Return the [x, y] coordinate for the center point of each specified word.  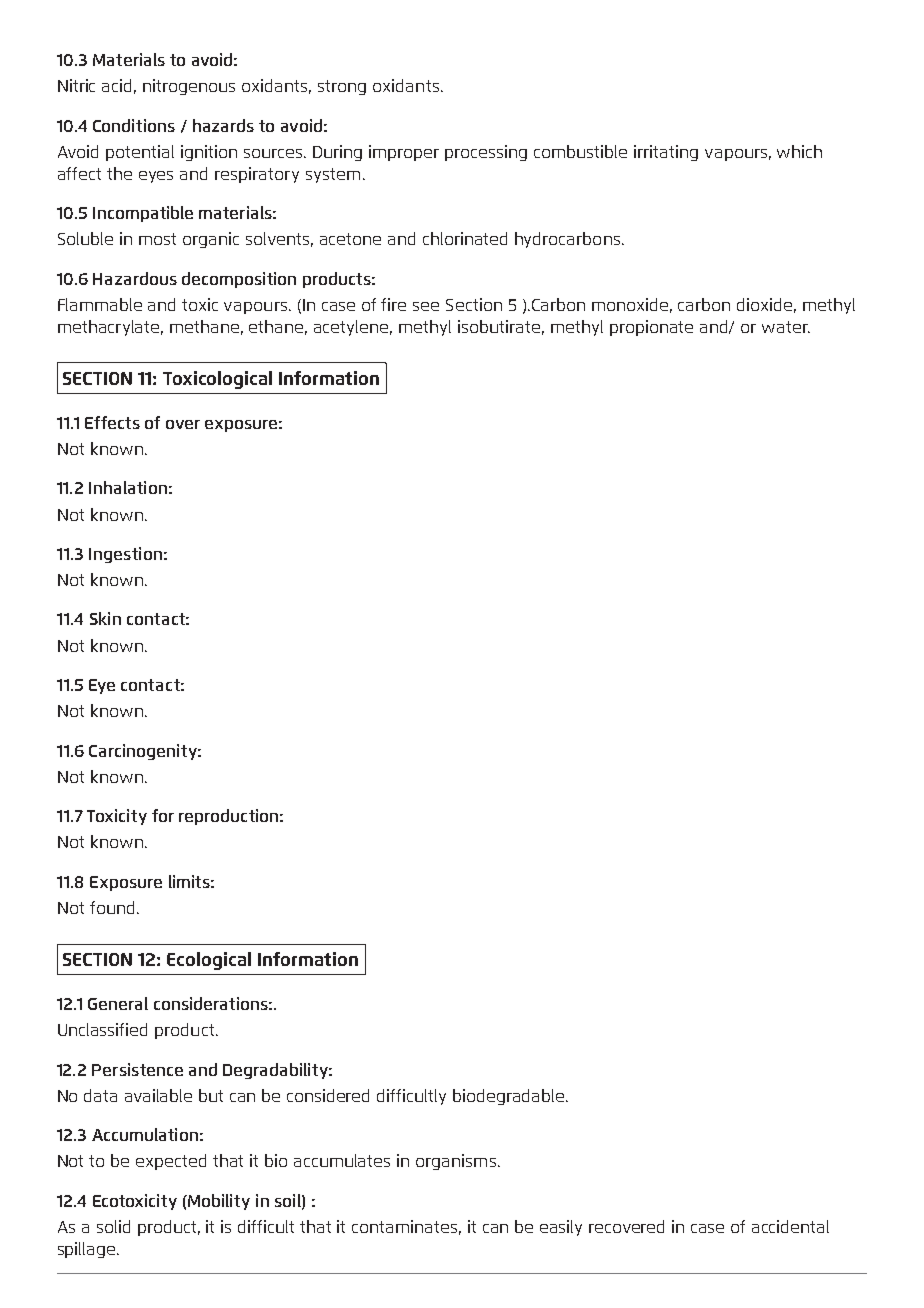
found [114, 907]
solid [113, 1226]
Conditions [134, 125]
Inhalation [128, 487]
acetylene [353, 328]
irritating [666, 153]
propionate [651, 328]
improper [404, 153]
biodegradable [510, 1097]
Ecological [209, 961]
